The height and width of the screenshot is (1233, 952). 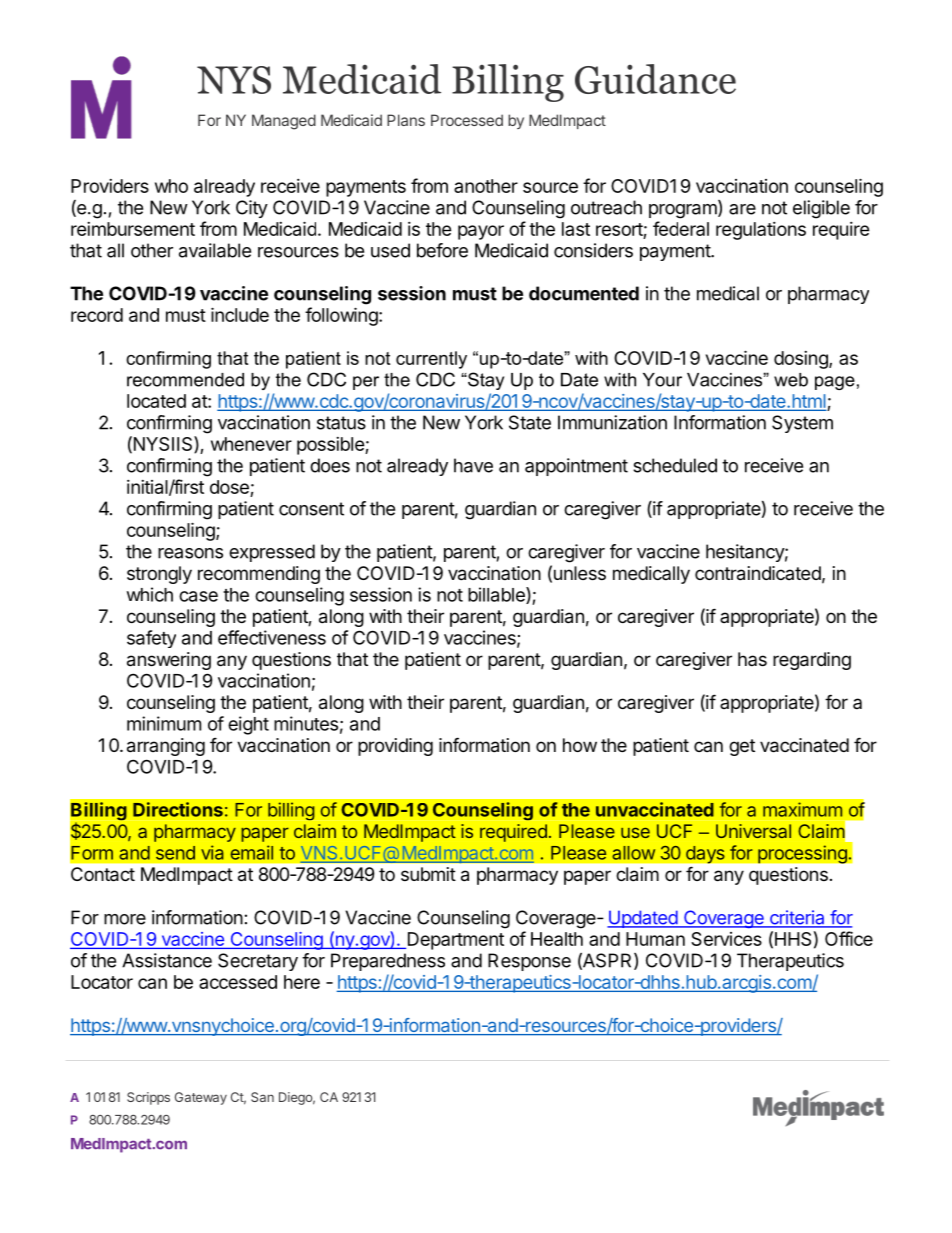 I want to click on billable, so click(x=497, y=595).
